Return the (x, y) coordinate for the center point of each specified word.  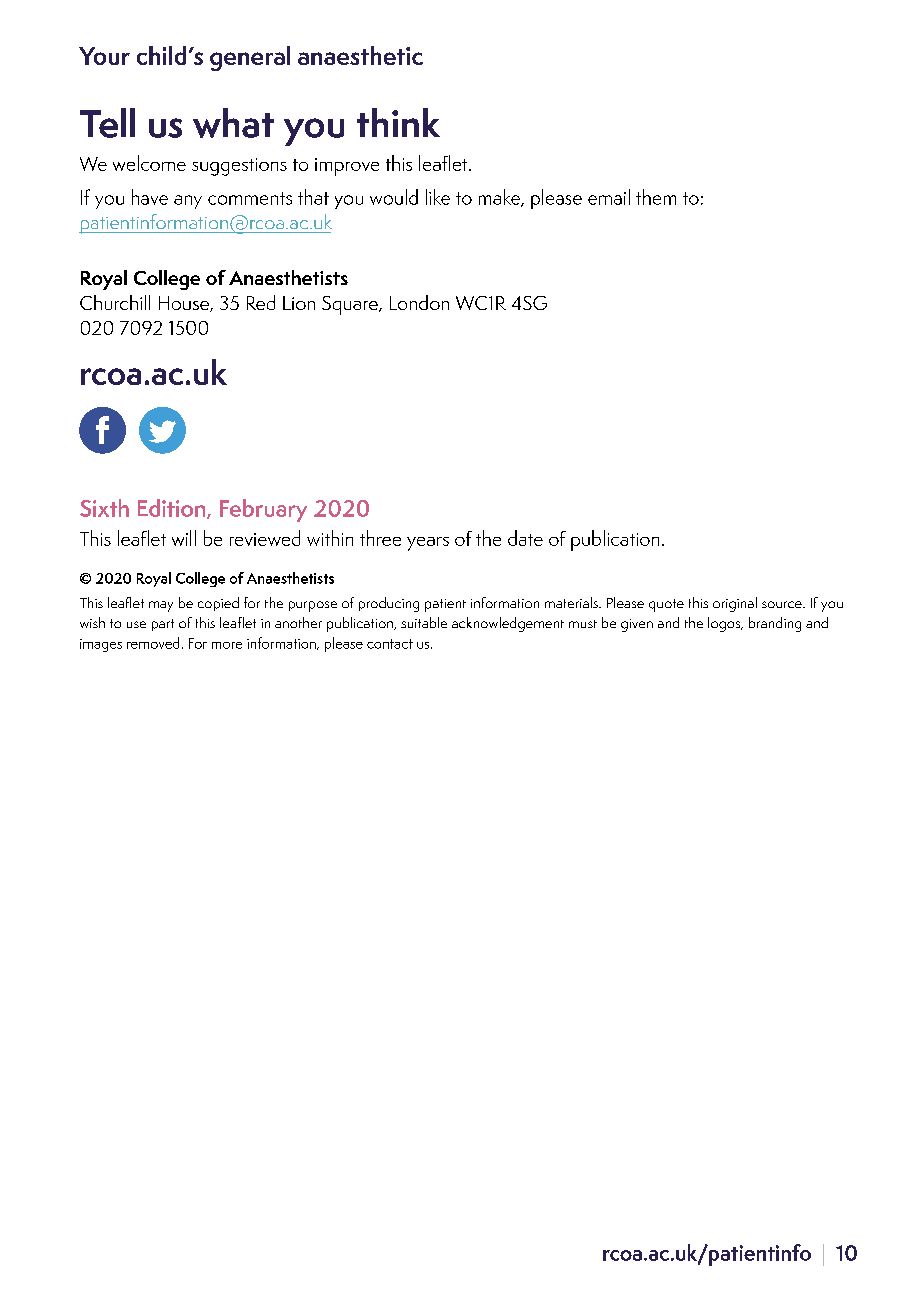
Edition (173, 509)
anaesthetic (360, 55)
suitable (424, 622)
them (656, 197)
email (609, 197)
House (185, 304)
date (525, 538)
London (419, 302)
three (380, 538)
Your (104, 56)
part (163, 625)
